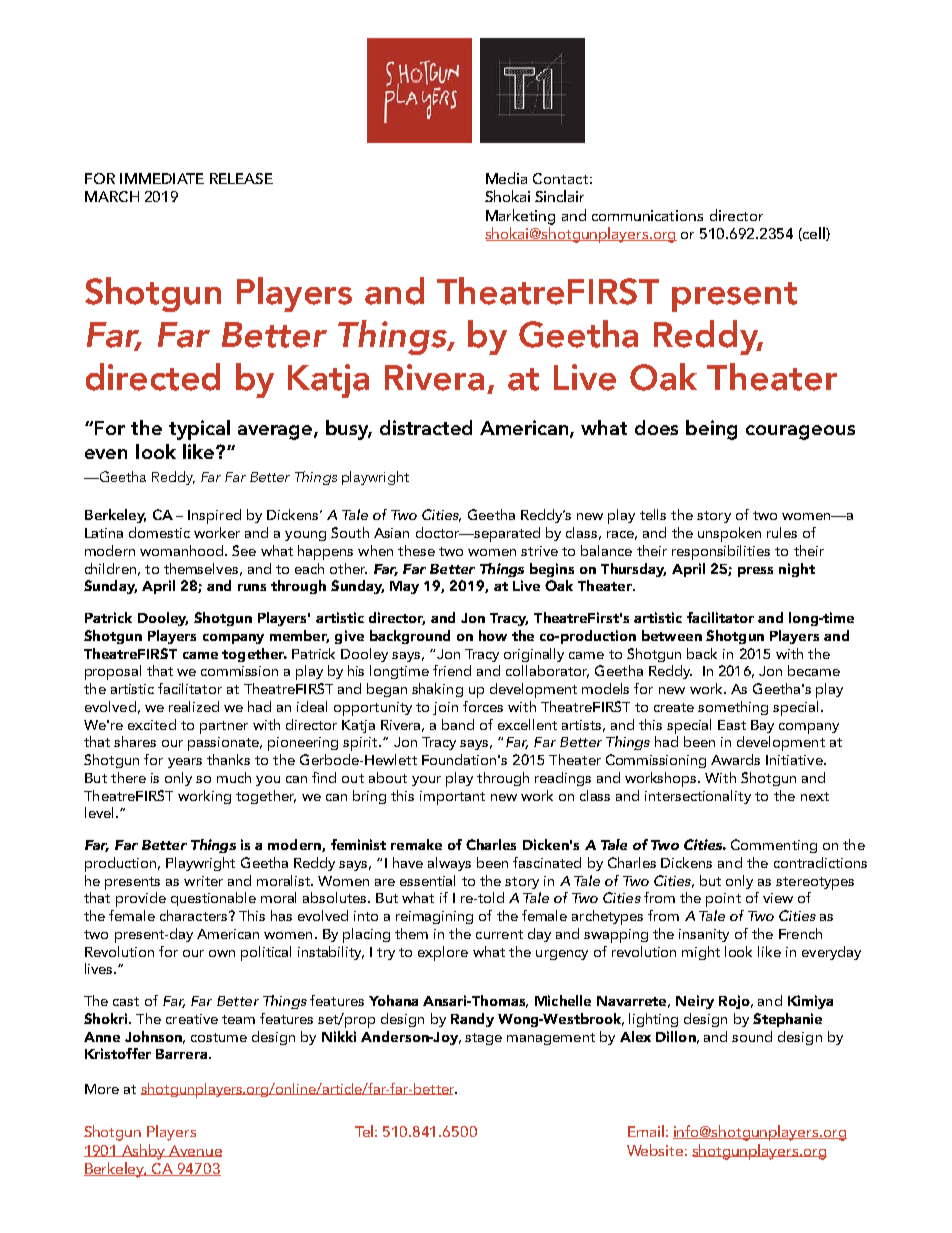  What do you see at coordinates (203, 881) in the screenshot?
I see `writer` at bounding box center [203, 881].
